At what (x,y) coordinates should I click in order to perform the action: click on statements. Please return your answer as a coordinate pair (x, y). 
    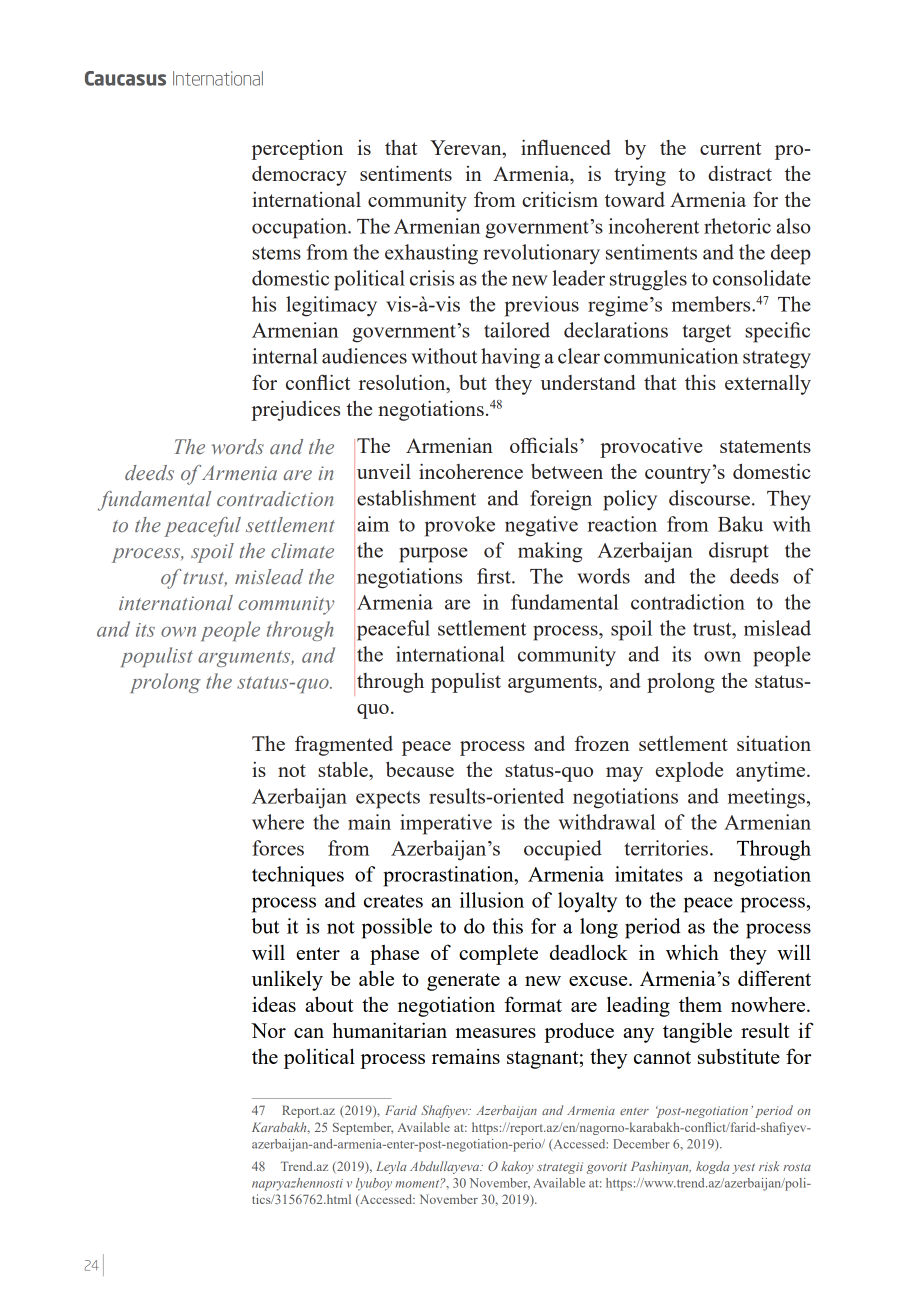
    Looking at the image, I should click on (765, 446).
